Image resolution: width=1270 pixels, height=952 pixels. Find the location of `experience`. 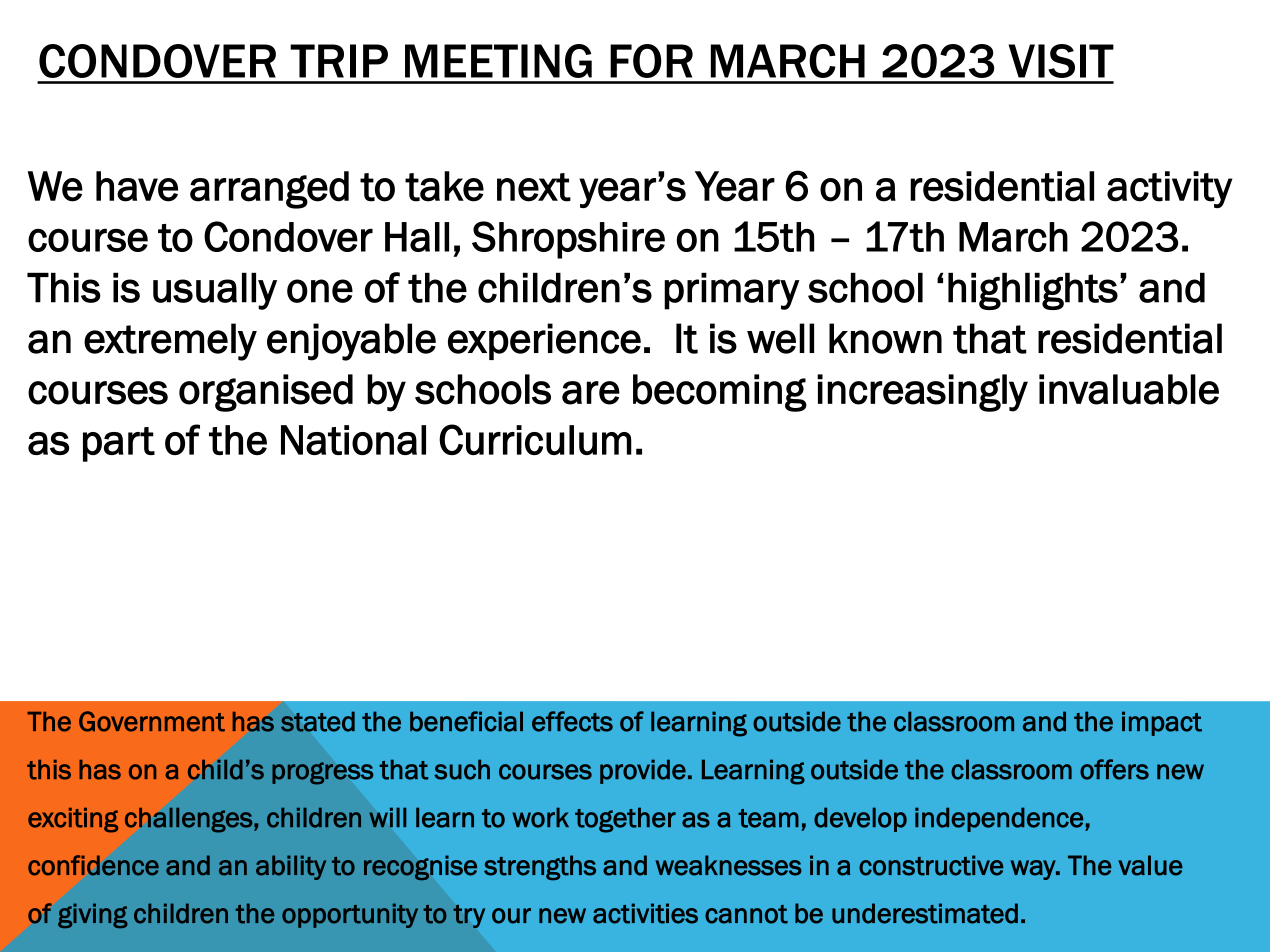

experience is located at coordinates (544, 341).
